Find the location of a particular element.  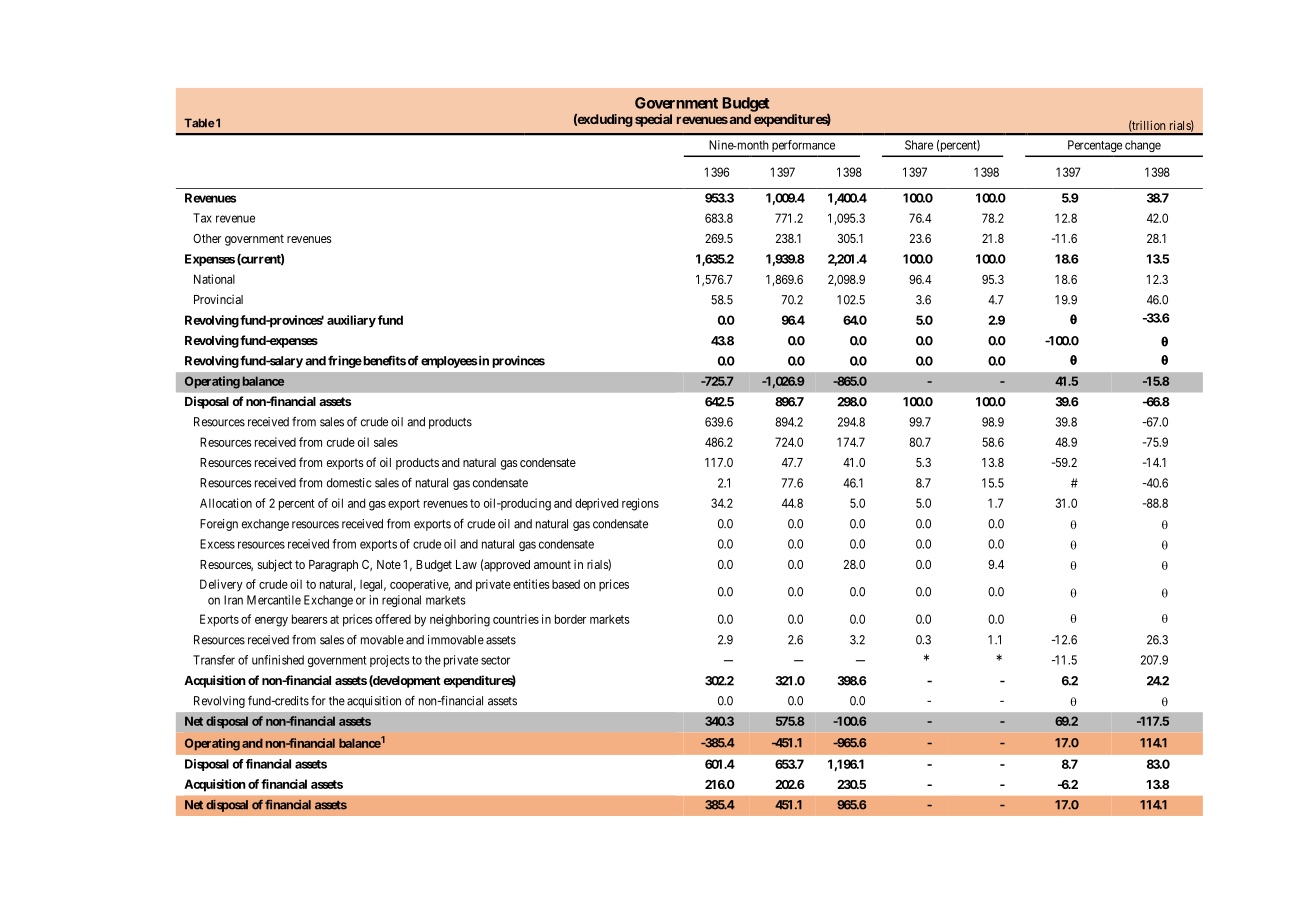

fringe is located at coordinates (345, 361).
